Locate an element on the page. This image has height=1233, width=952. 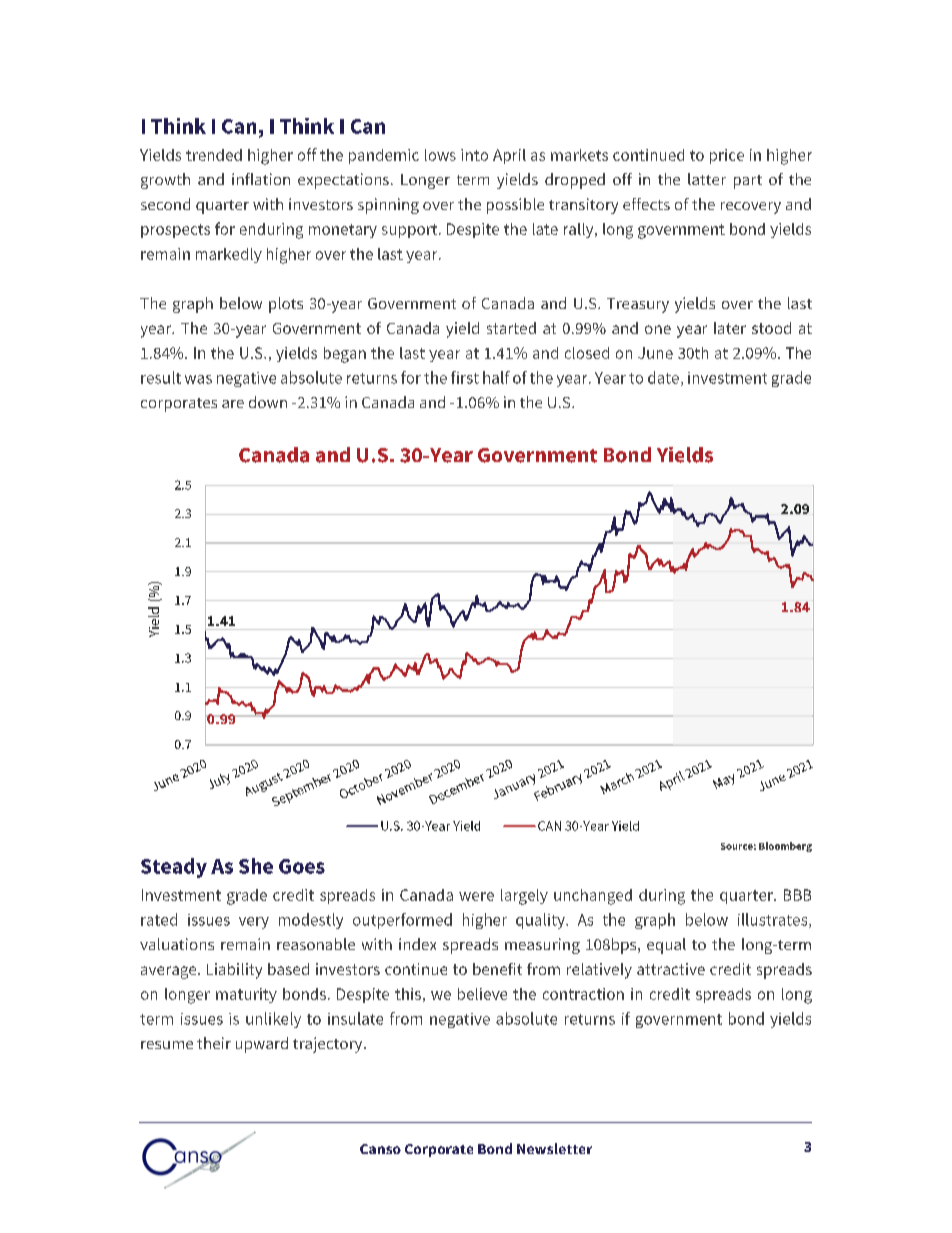
inflation is located at coordinates (261, 179).
